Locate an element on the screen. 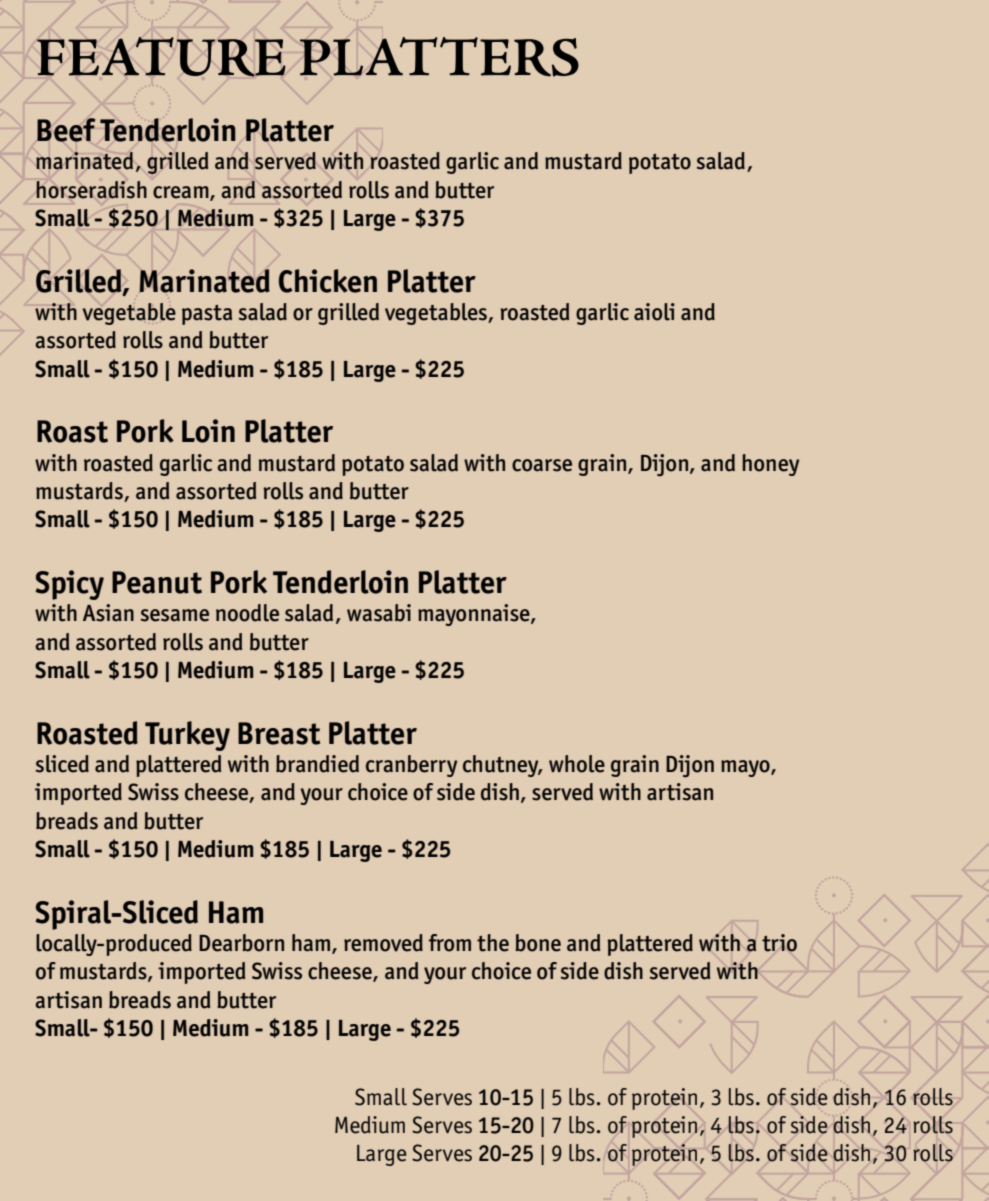  Chicken is located at coordinates (328, 281).
